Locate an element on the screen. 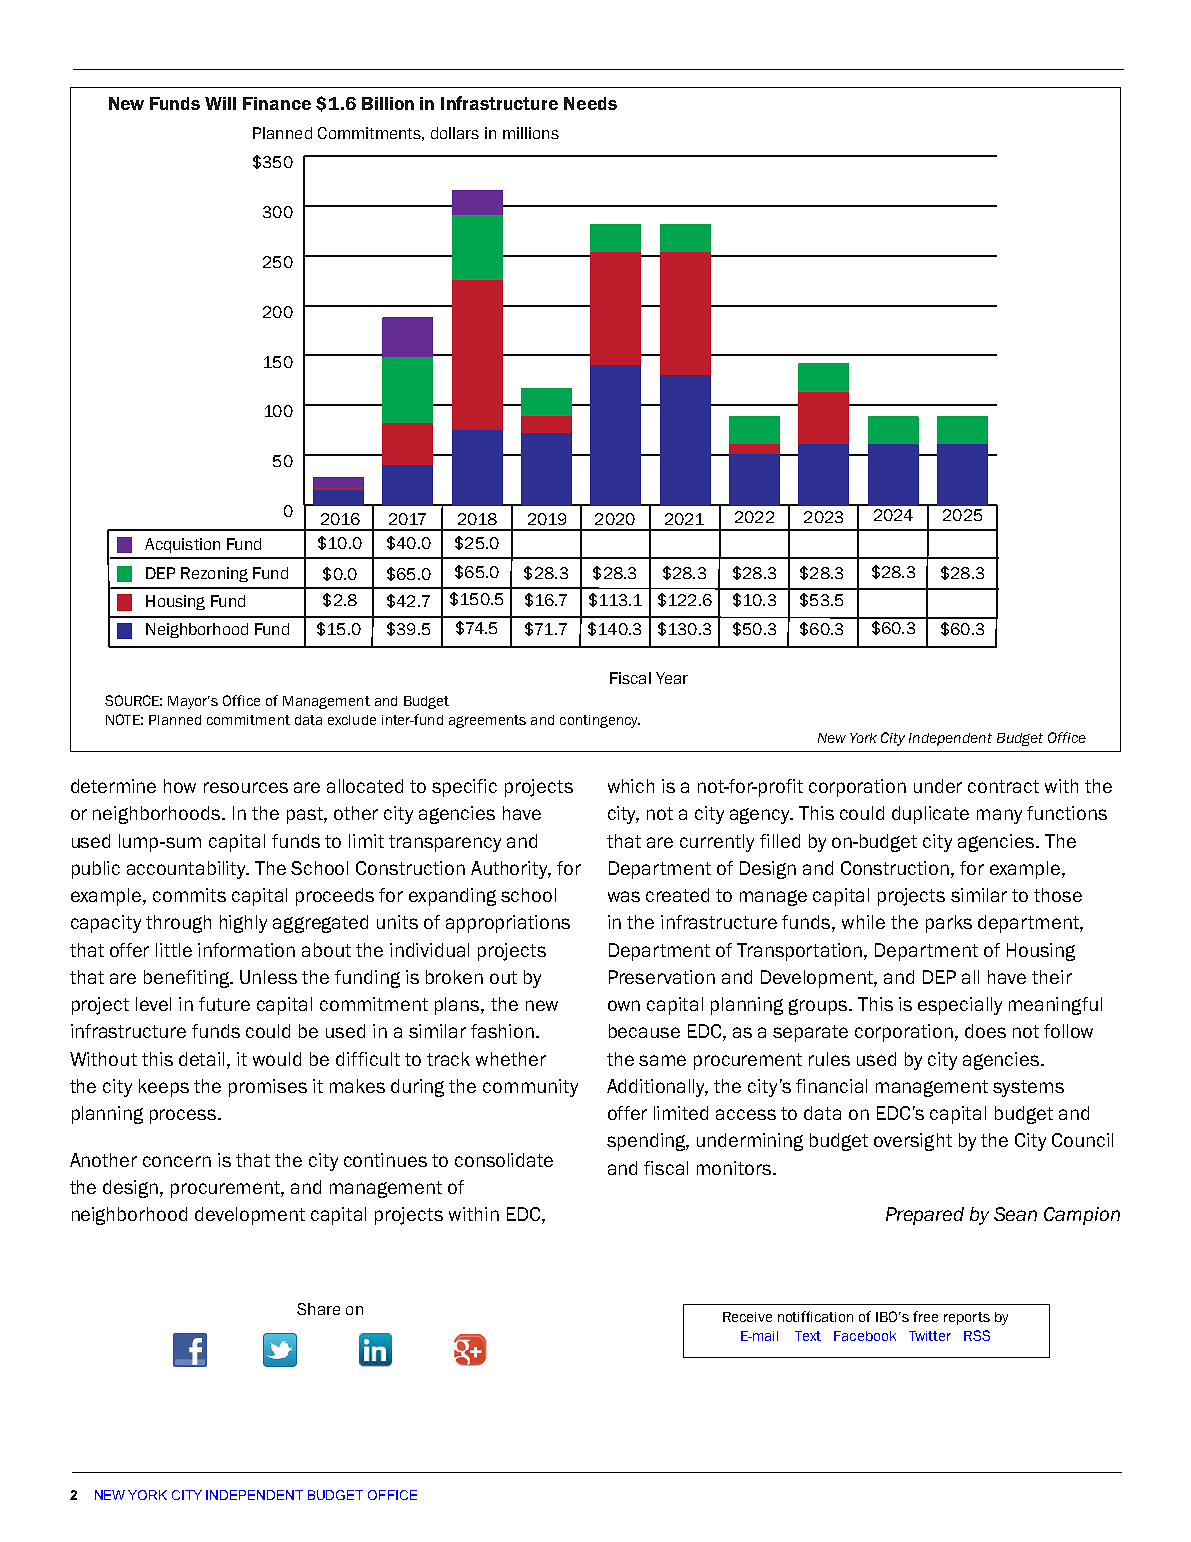  millions is located at coordinates (531, 133).
